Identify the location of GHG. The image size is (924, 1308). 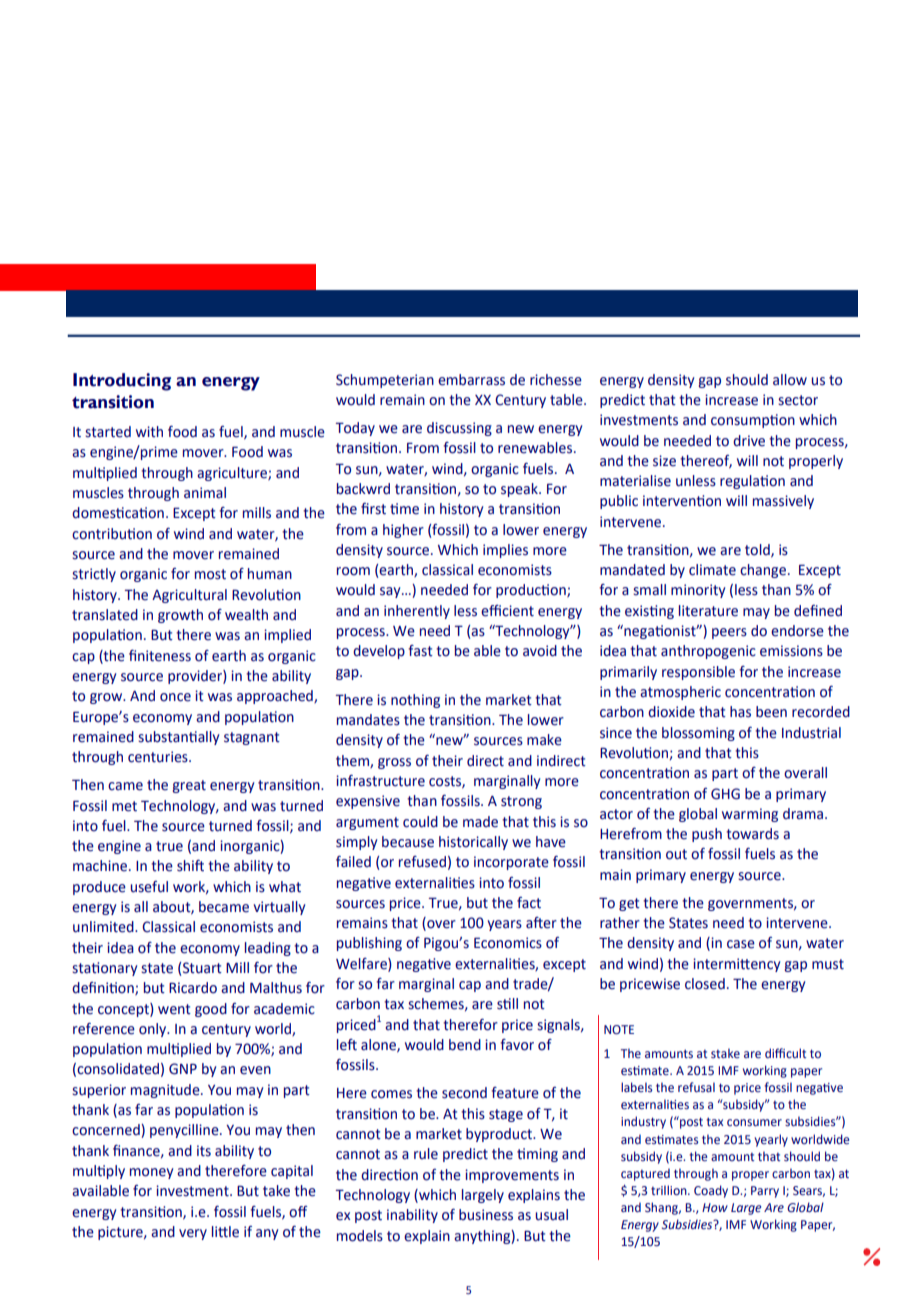
(725, 794).
